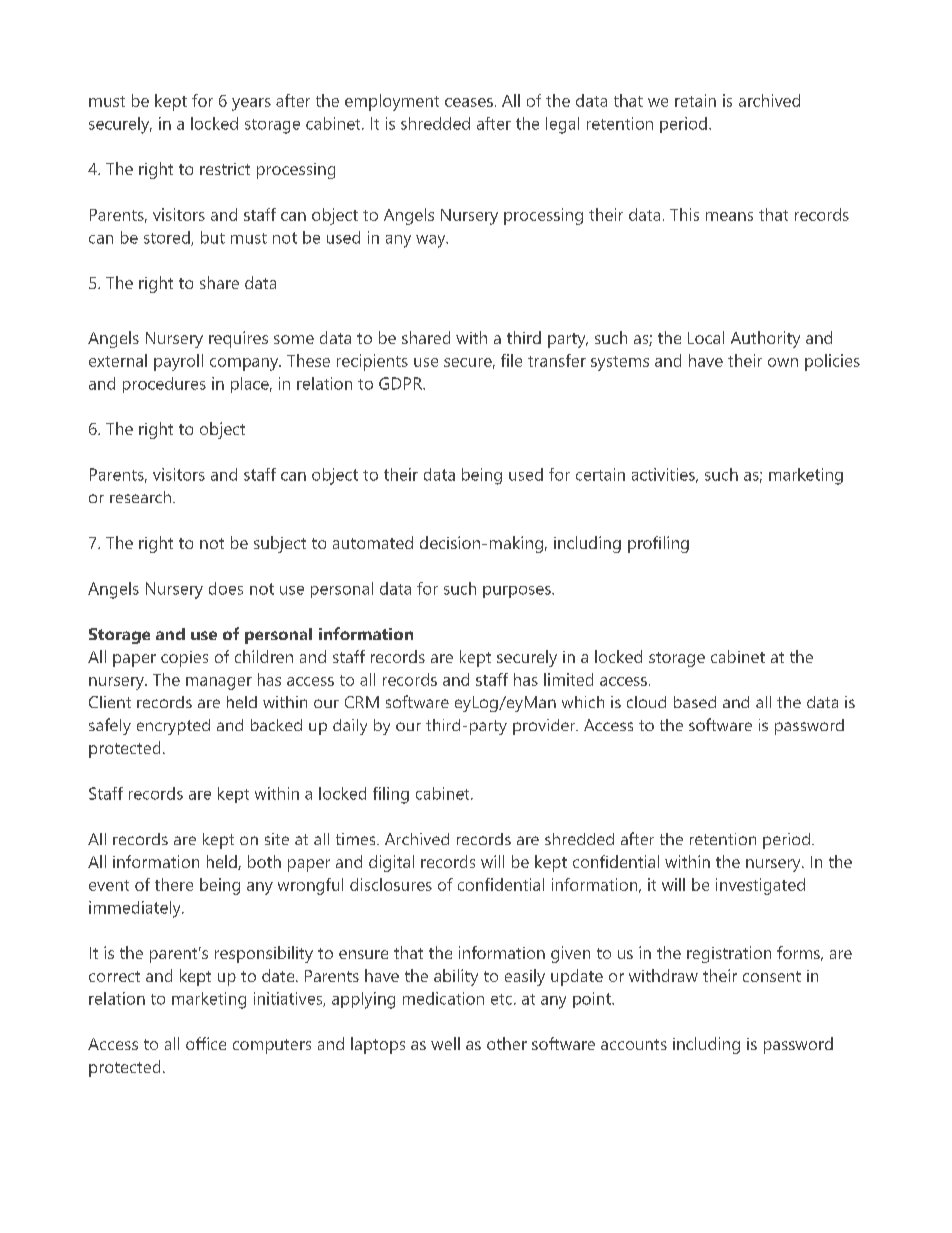 This screenshot has width=952, height=1233. What do you see at coordinates (373, 542) in the screenshot?
I see `automated` at bounding box center [373, 542].
